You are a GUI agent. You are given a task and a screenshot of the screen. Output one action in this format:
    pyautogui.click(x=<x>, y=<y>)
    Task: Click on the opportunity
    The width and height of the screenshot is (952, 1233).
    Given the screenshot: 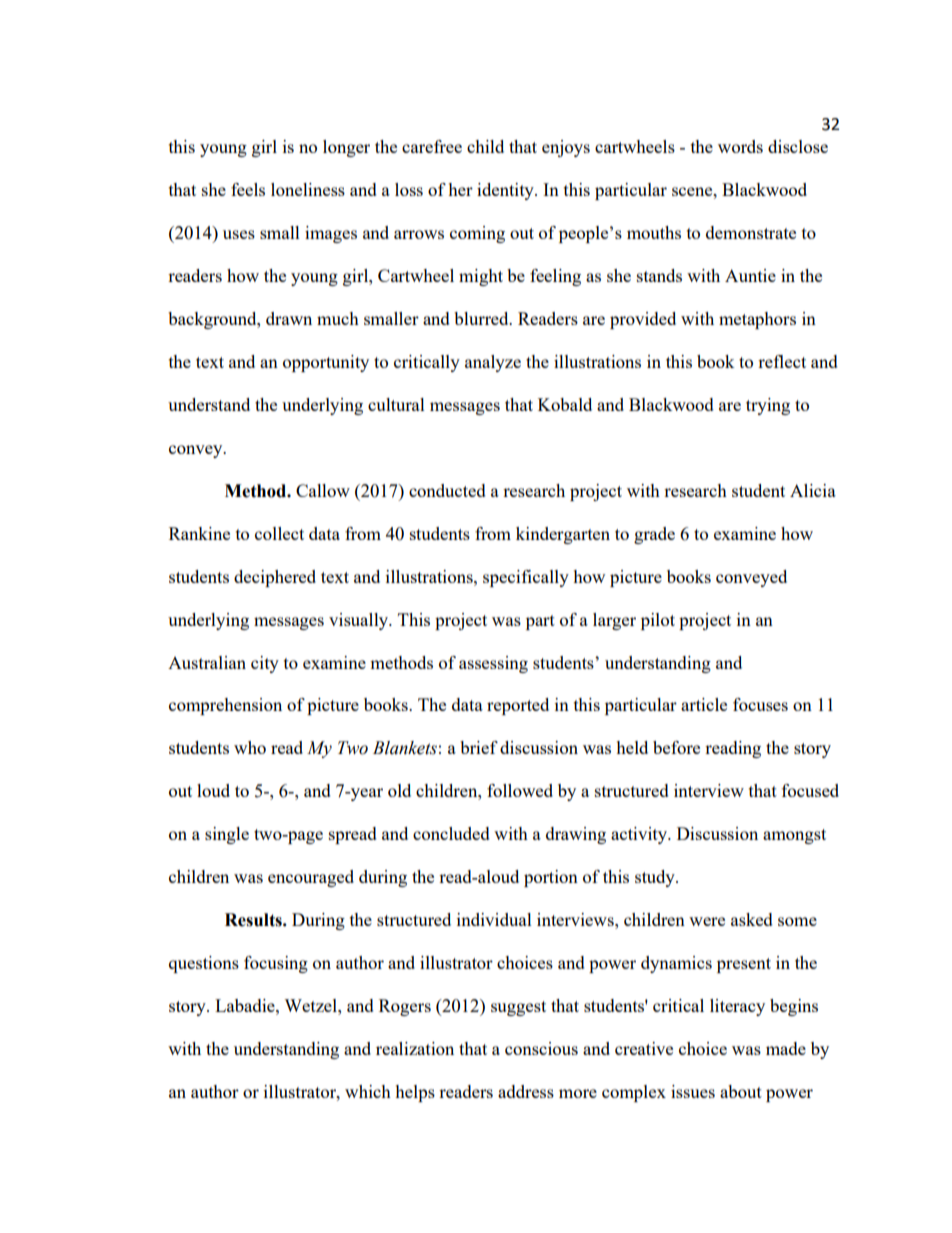 What is the action you would take?
    pyautogui.click(x=326, y=363)
